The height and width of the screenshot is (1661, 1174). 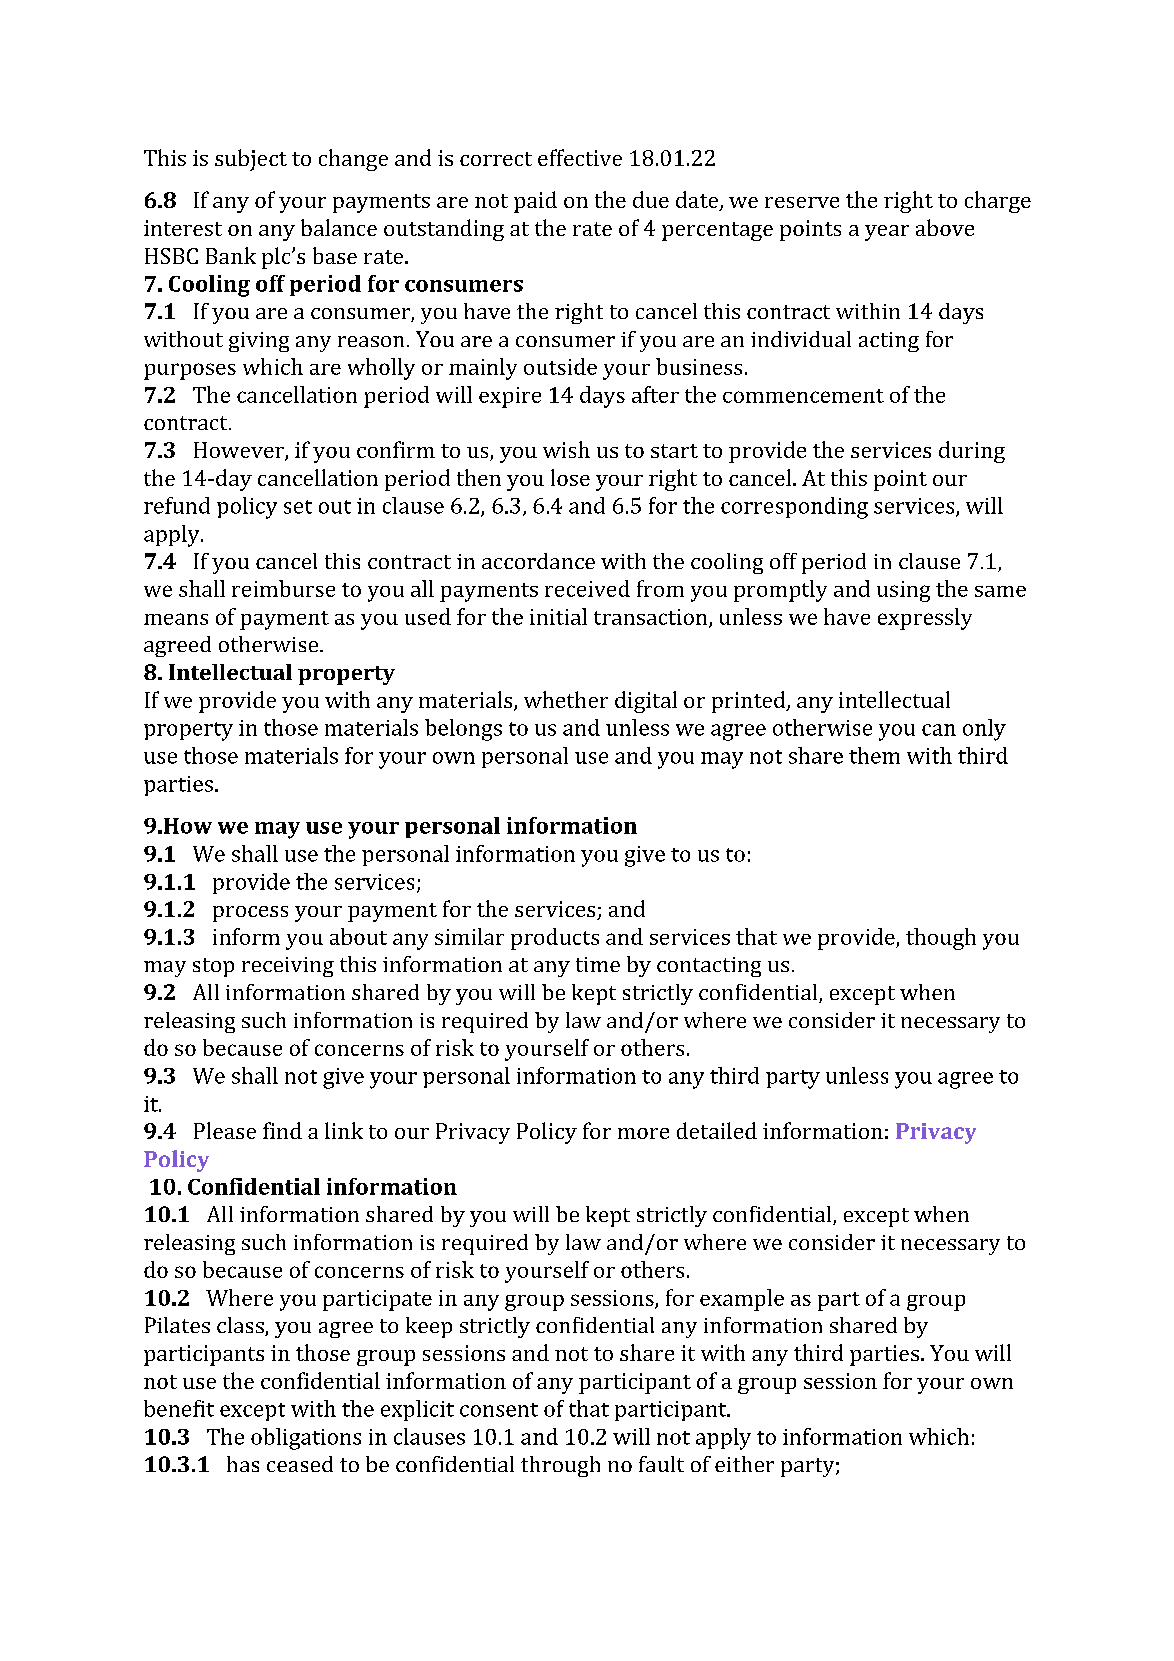 I want to click on reimburse, so click(x=283, y=588).
